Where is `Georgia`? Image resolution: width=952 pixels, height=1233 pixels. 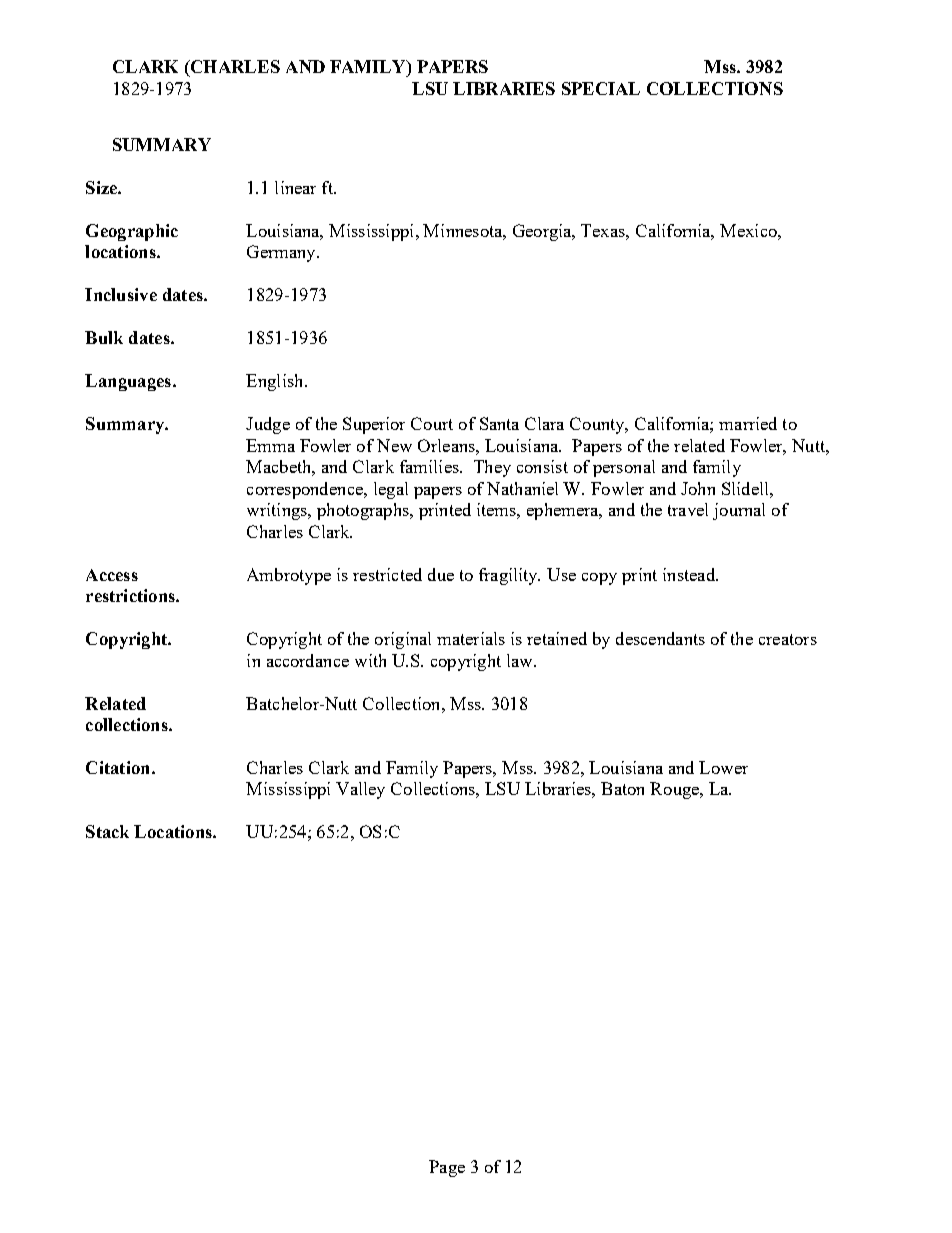 Georgia is located at coordinates (543, 232).
